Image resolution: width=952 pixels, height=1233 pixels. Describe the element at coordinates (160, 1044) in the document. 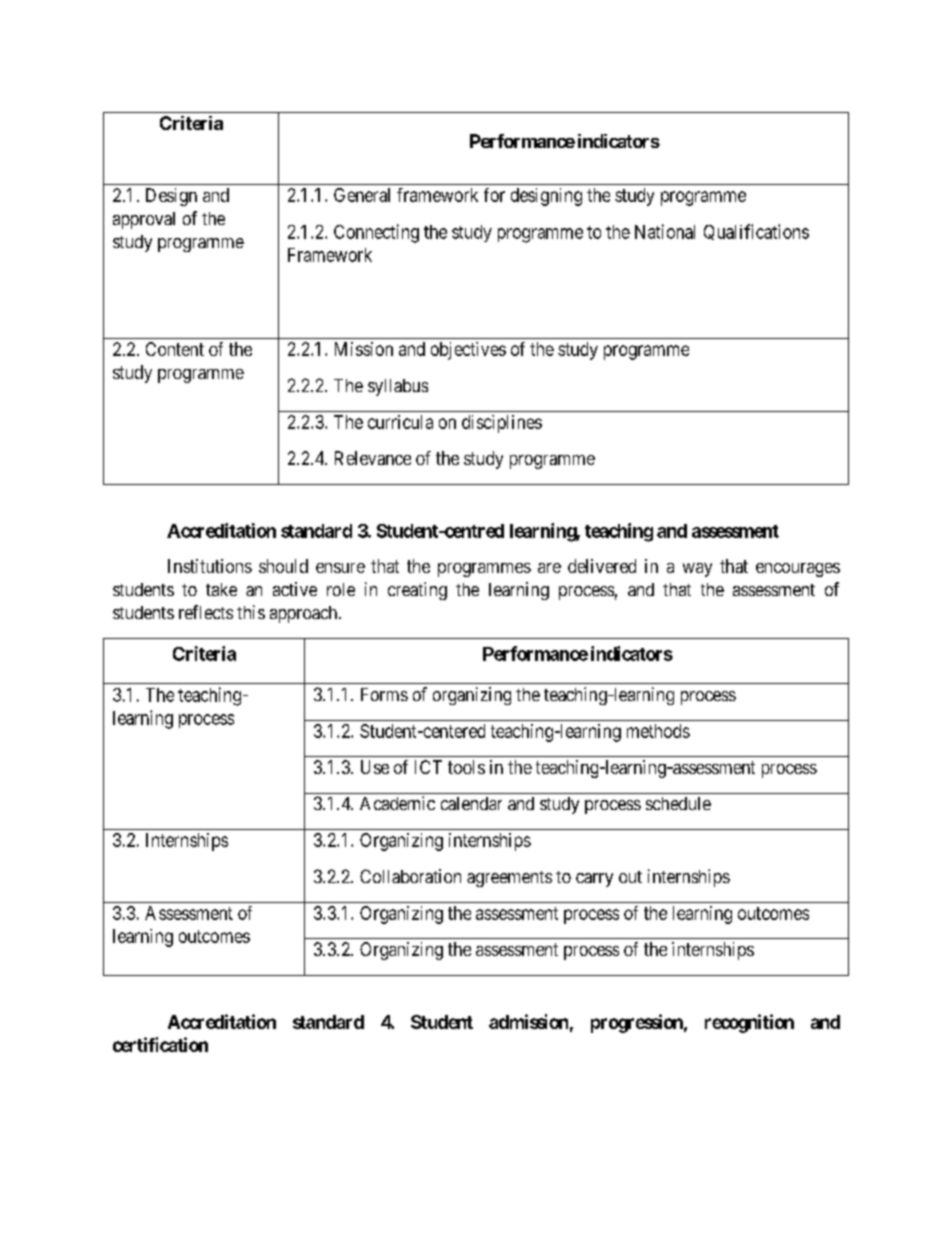

I see `certification` at that location.
